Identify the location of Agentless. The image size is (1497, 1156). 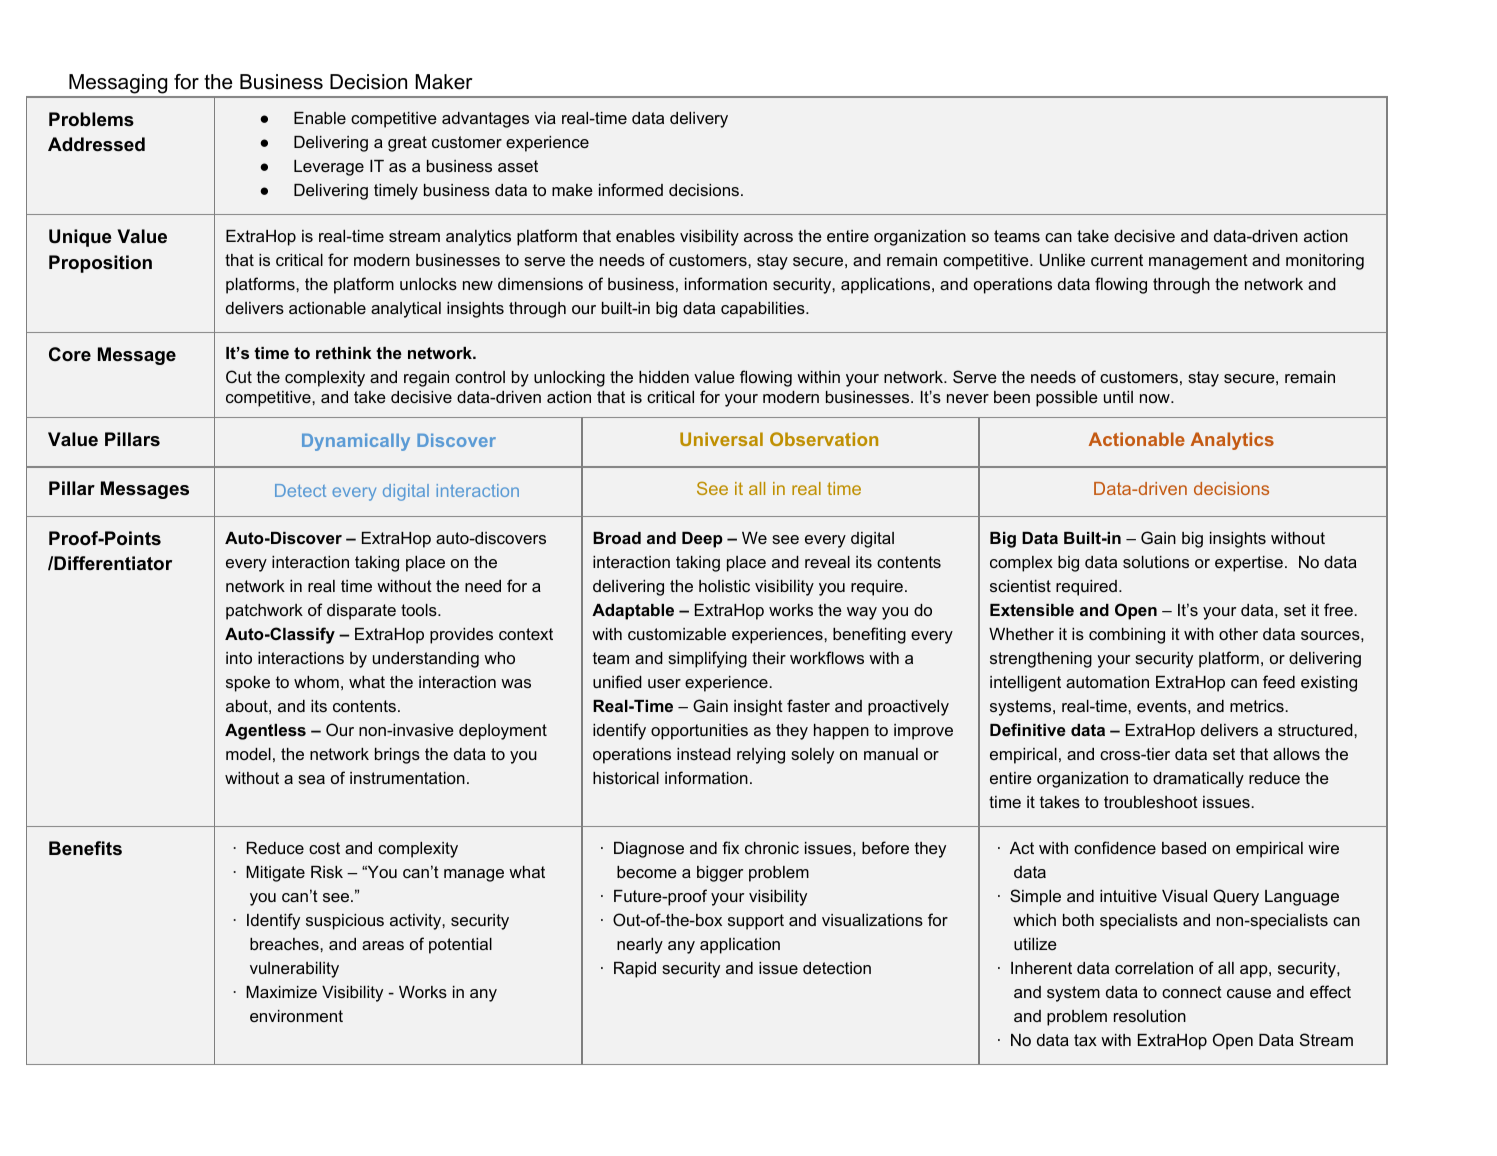
(265, 732).
